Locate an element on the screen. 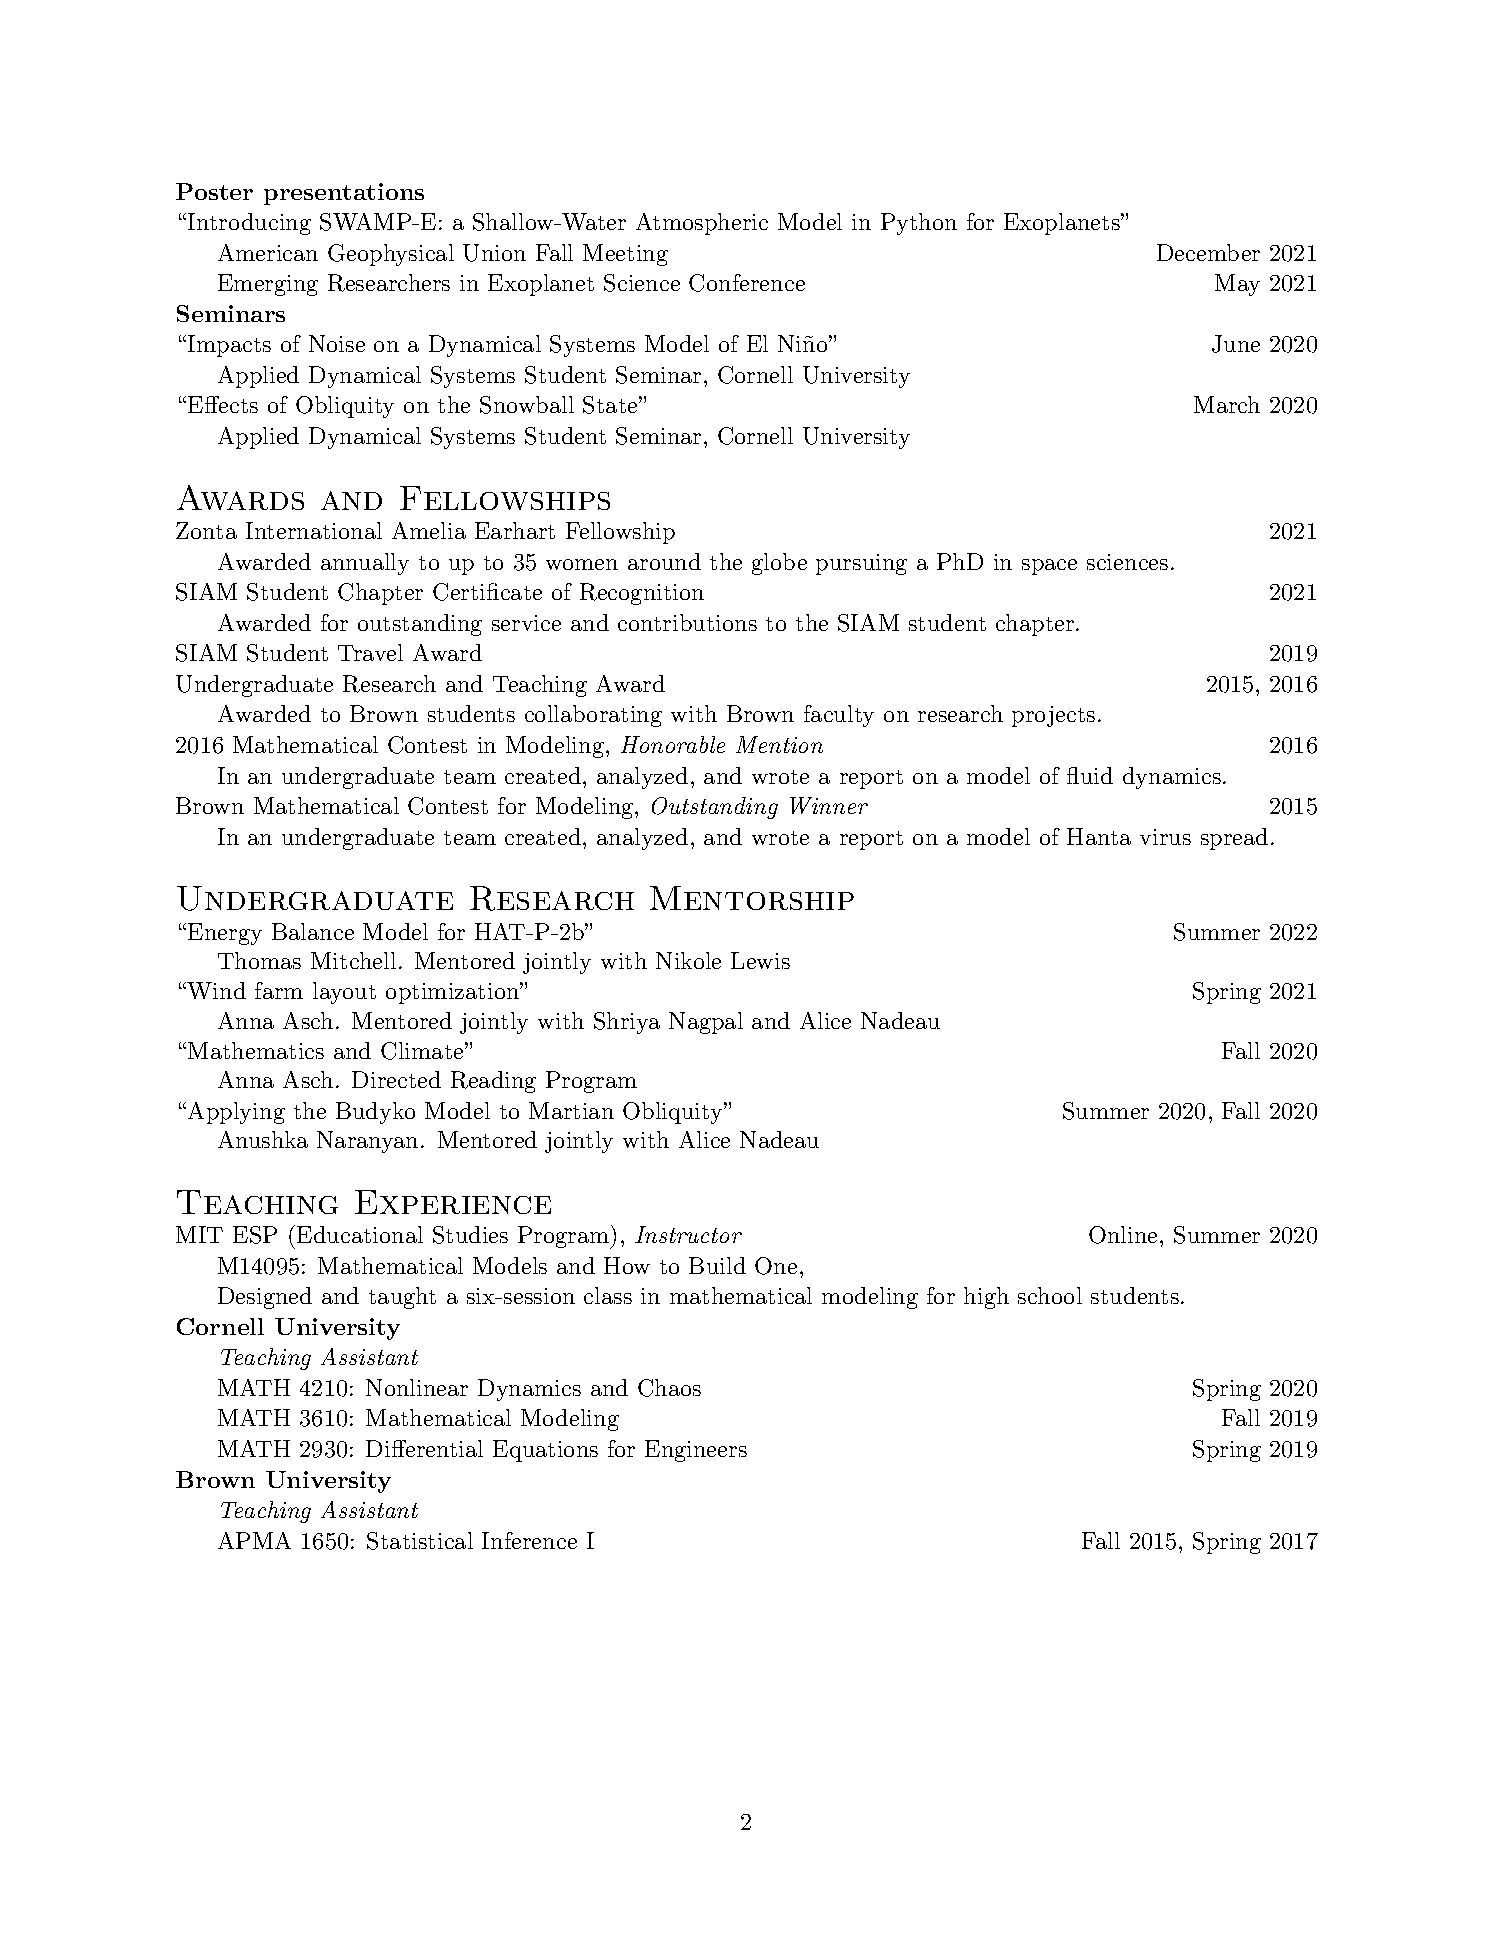 This screenshot has height=1933, width=1494. Statistical is located at coordinates (420, 1541).
